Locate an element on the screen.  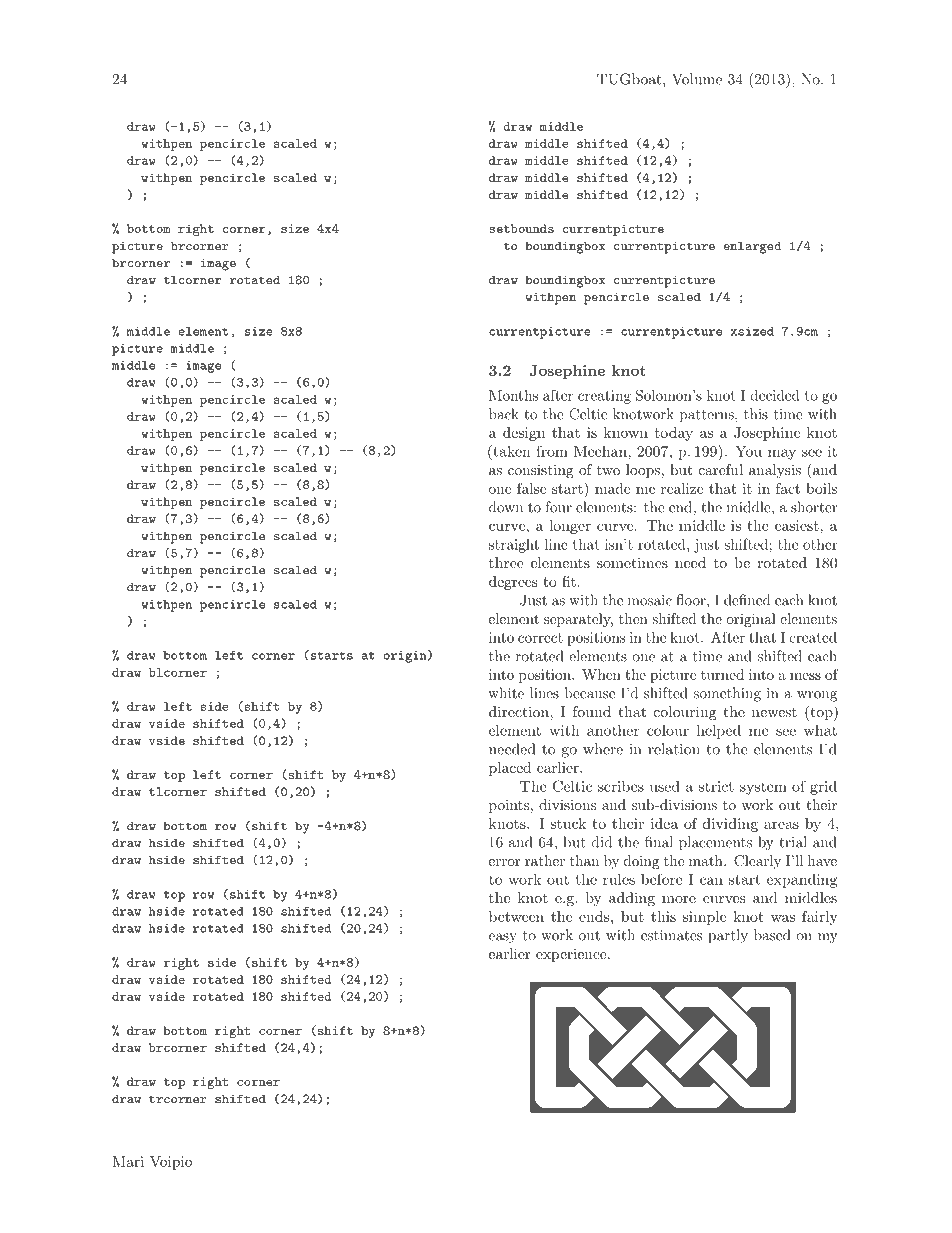
decided is located at coordinates (775, 395).
